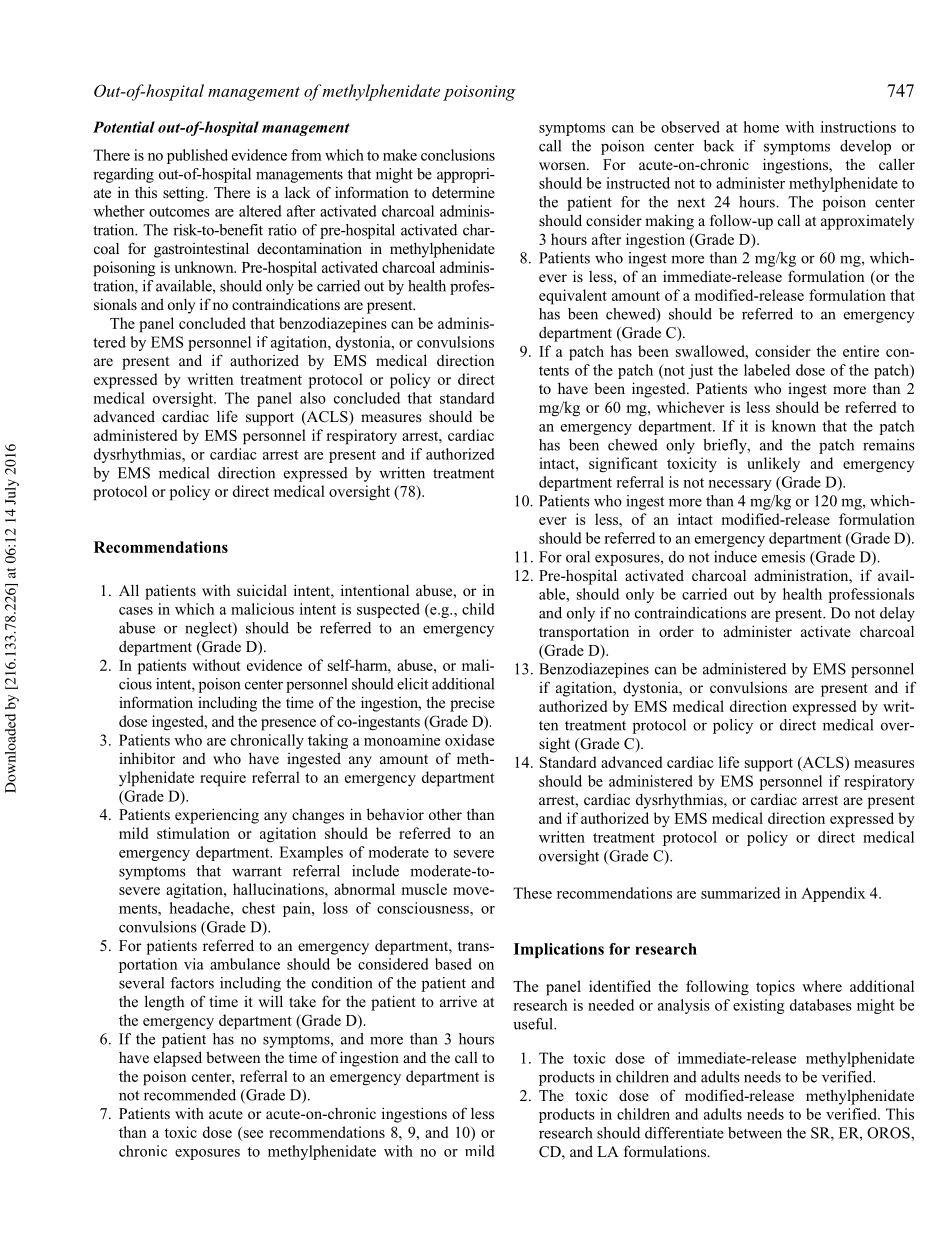 This screenshot has height=1233, width=952. I want to click on precise, so click(472, 704).
